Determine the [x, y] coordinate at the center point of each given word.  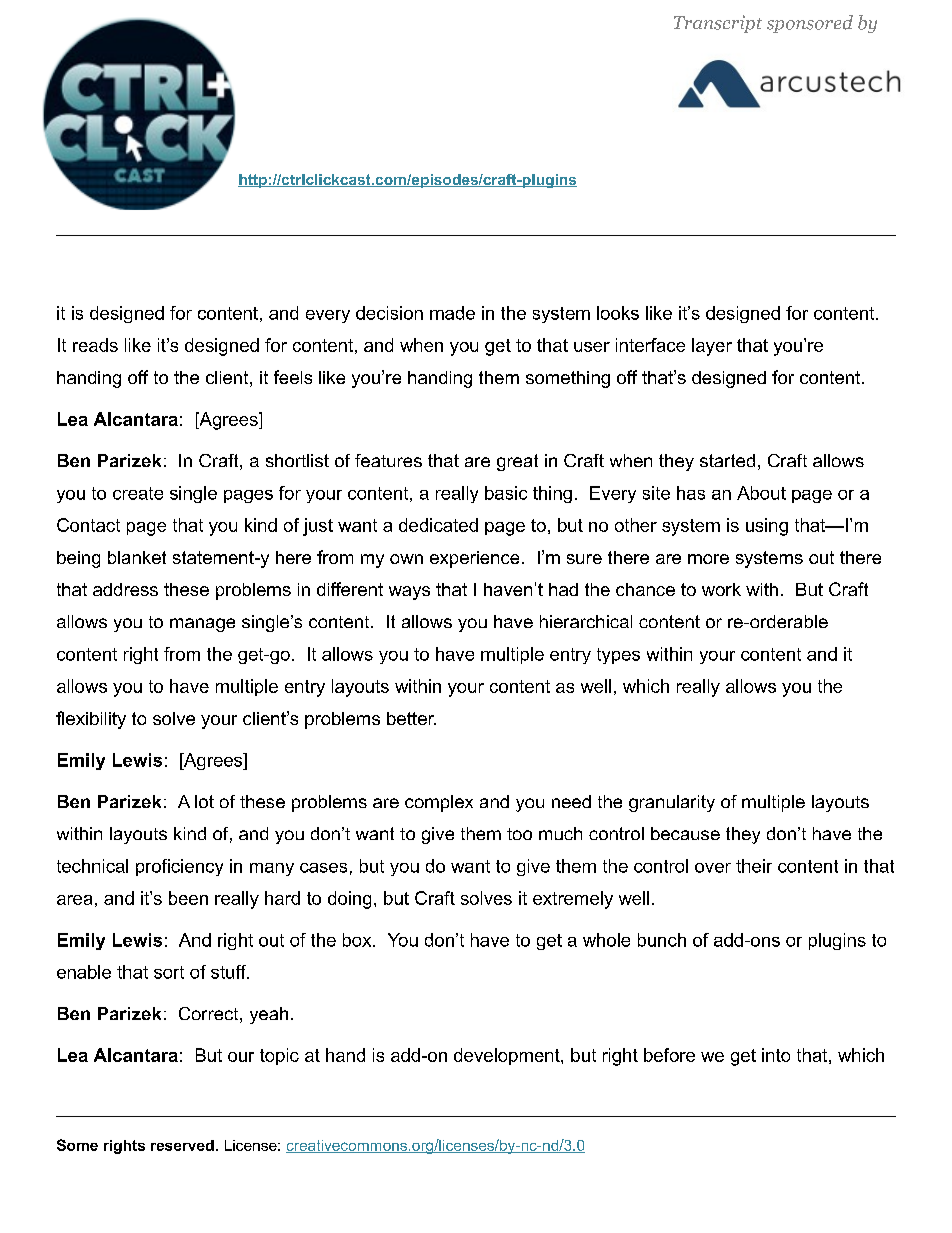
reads [95, 345]
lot [204, 801]
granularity [672, 803]
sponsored [810, 24]
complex [439, 803]
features [388, 460]
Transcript [718, 24]
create [138, 493]
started [727, 460]
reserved [182, 1145]
